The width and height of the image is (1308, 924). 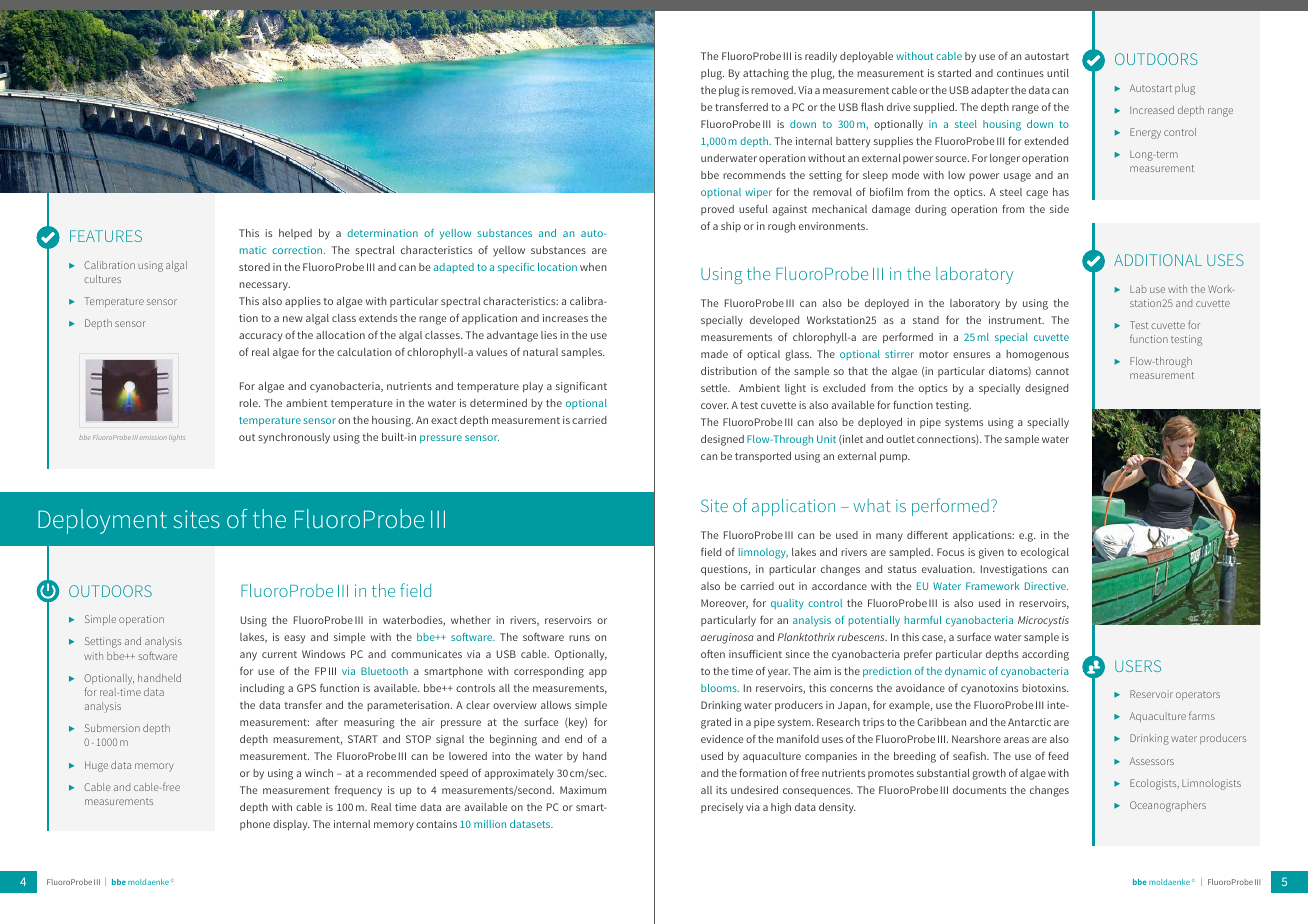 I want to click on synchronously, so click(x=294, y=438).
